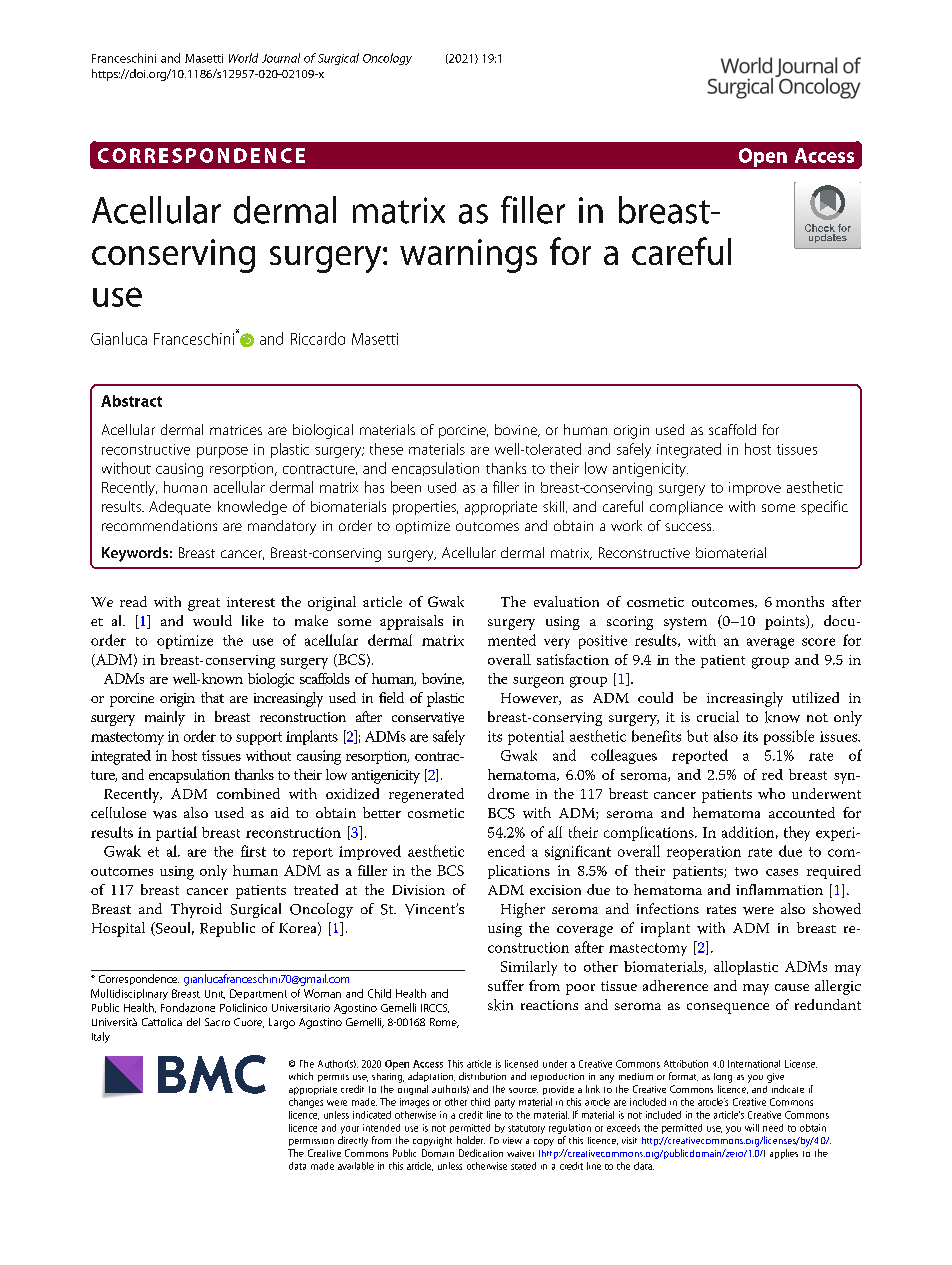 This screenshot has height=1265, width=952. What do you see at coordinates (411, 622) in the screenshot?
I see `appraisals` at bounding box center [411, 622].
